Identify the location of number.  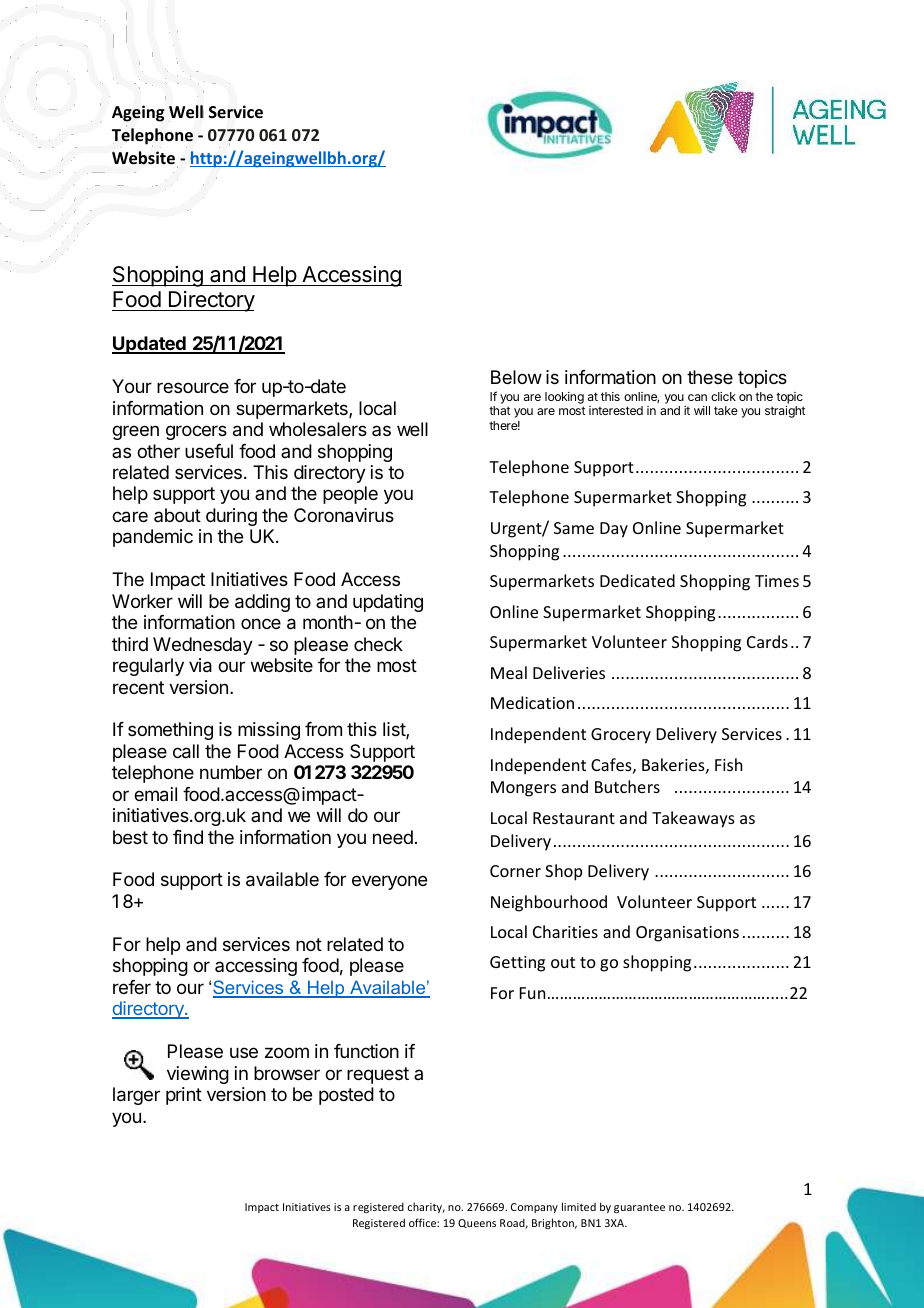
(231, 772).
